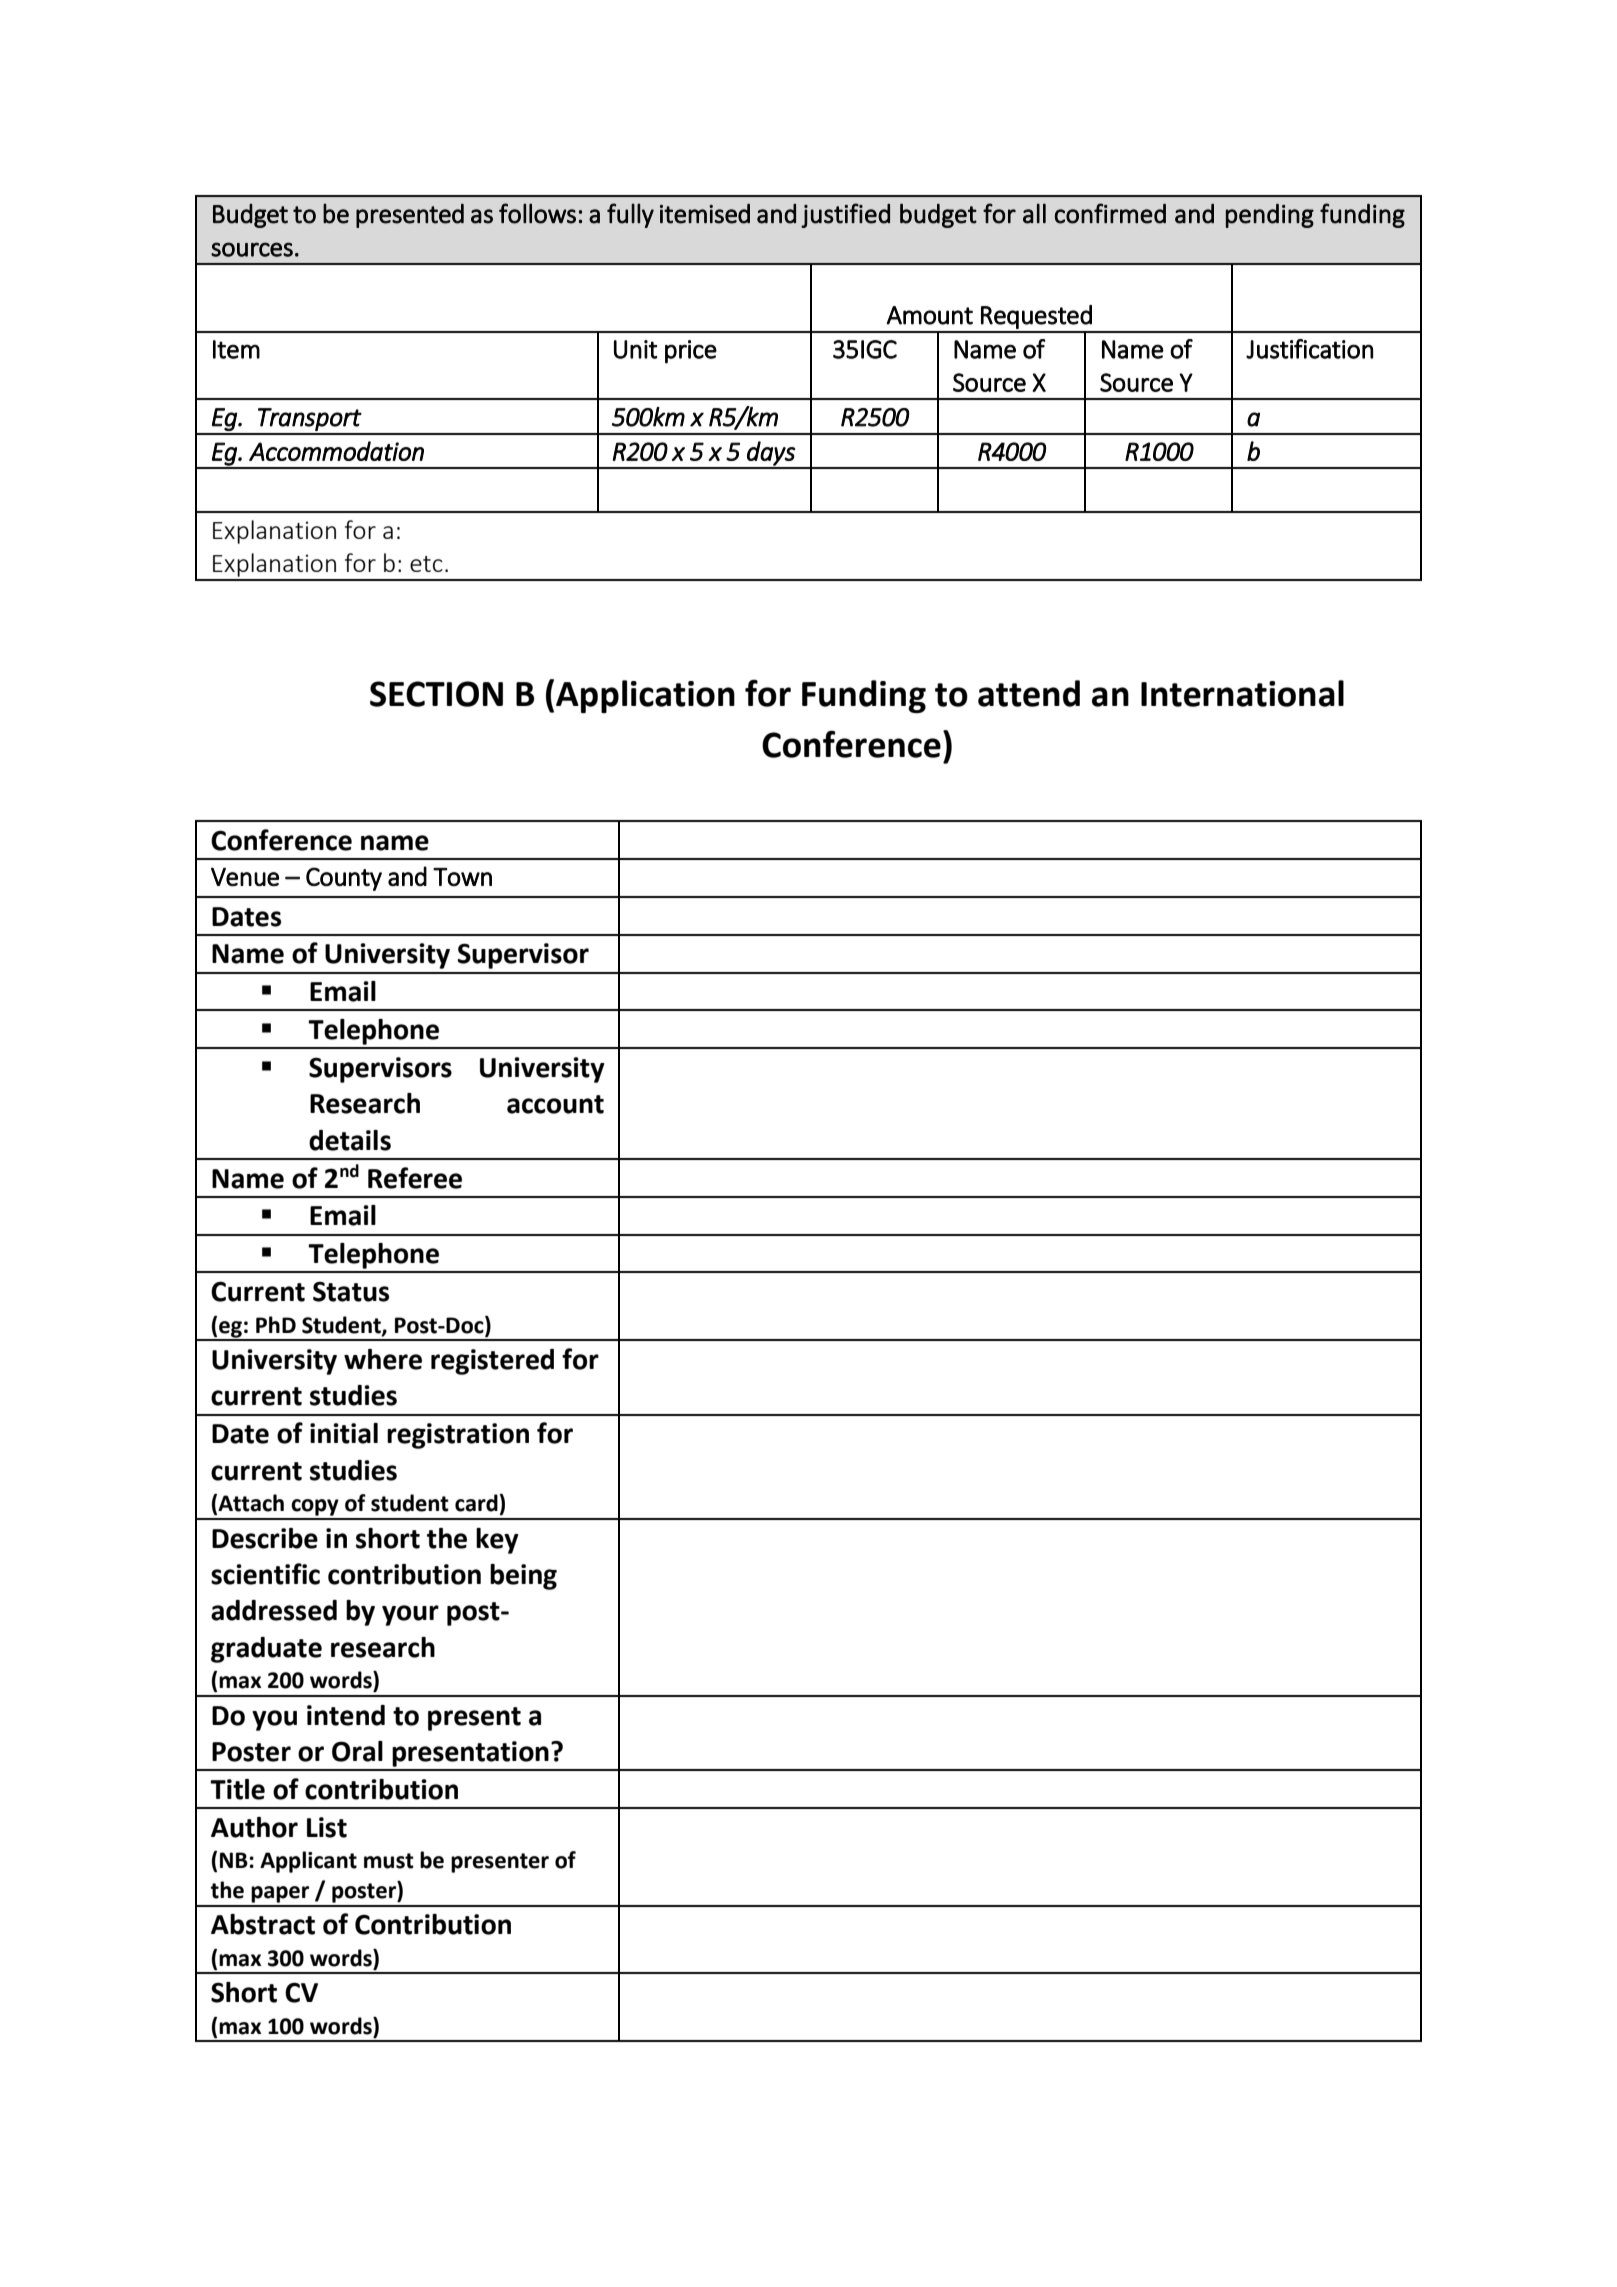  Describe the element at coordinates (845, 215) in the page. I see `justified` at that location.
